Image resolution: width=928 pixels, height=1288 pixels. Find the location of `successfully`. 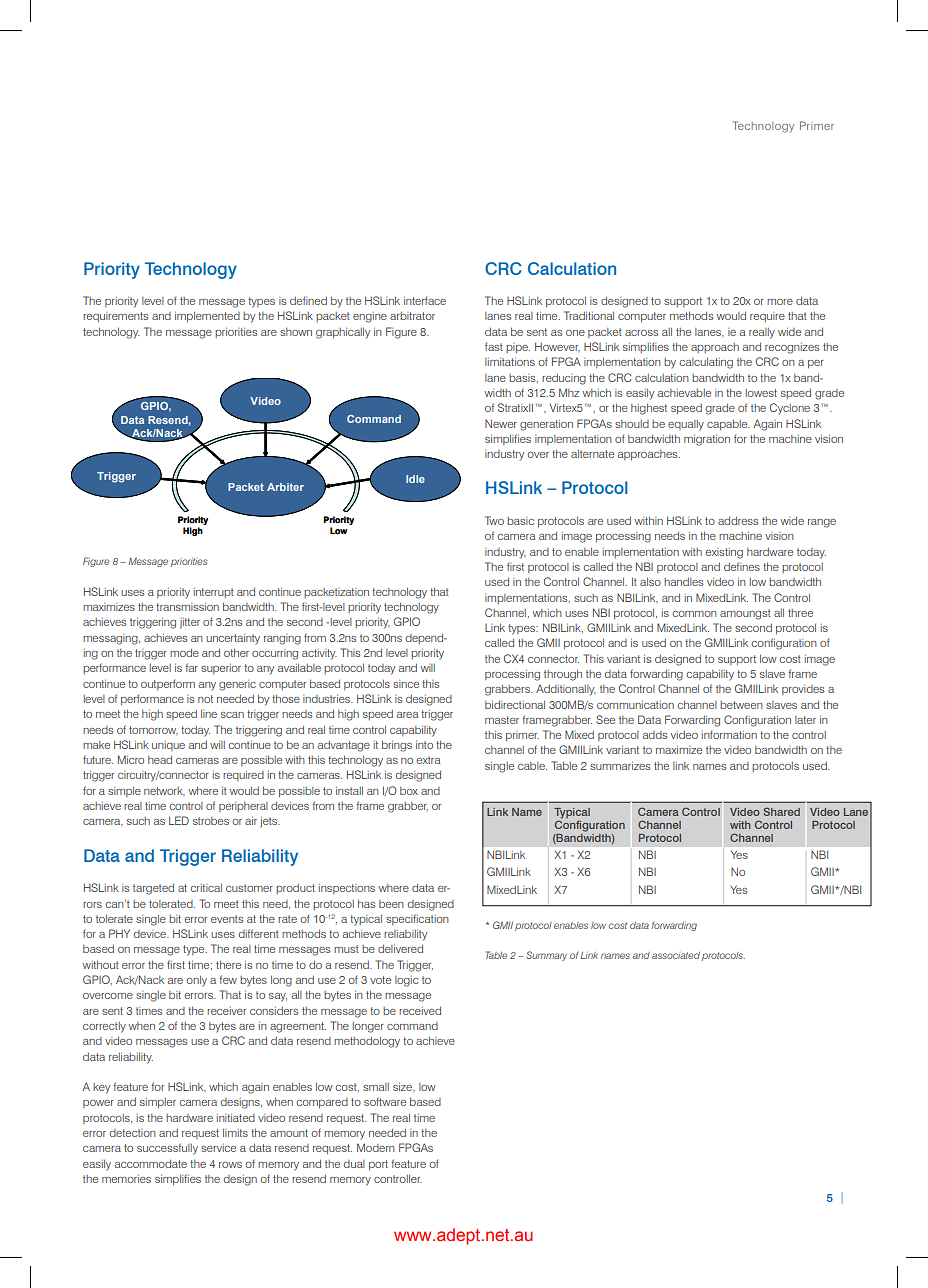

successfully is located at coordinates (167, 1149).
